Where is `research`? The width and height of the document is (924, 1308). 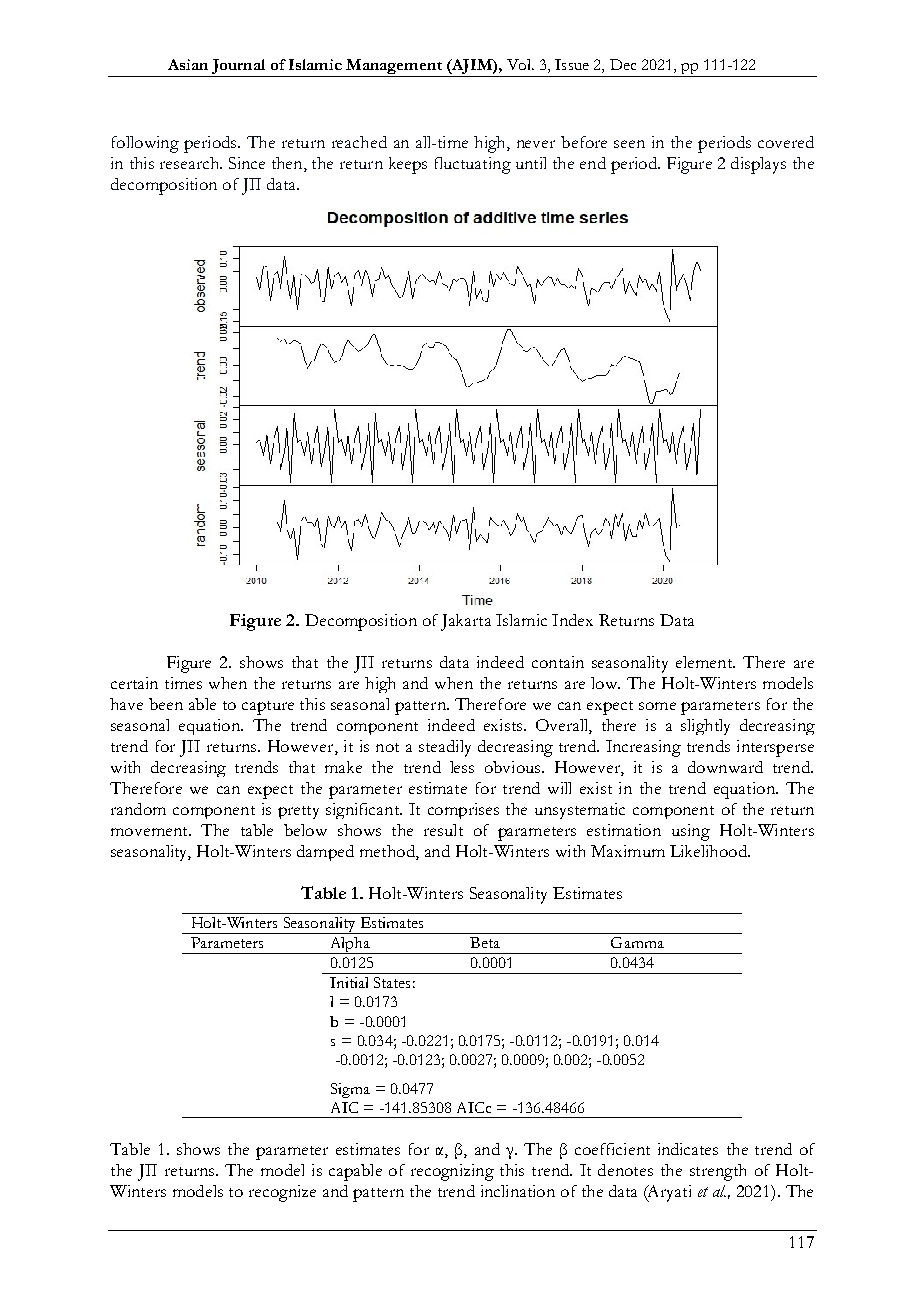
research is located at coordinates (190, 163).
